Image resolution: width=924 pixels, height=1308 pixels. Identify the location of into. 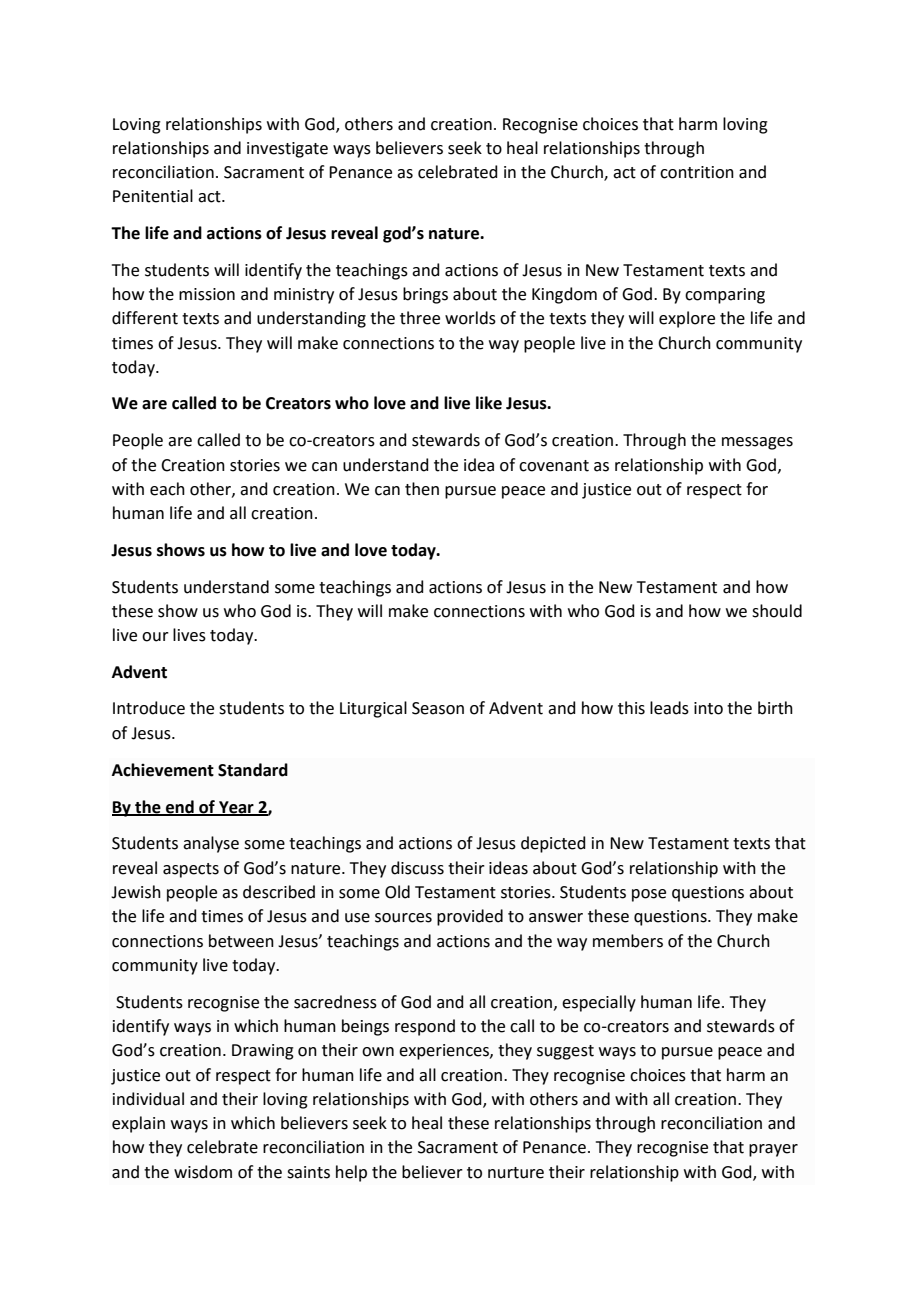
(708, 708).
